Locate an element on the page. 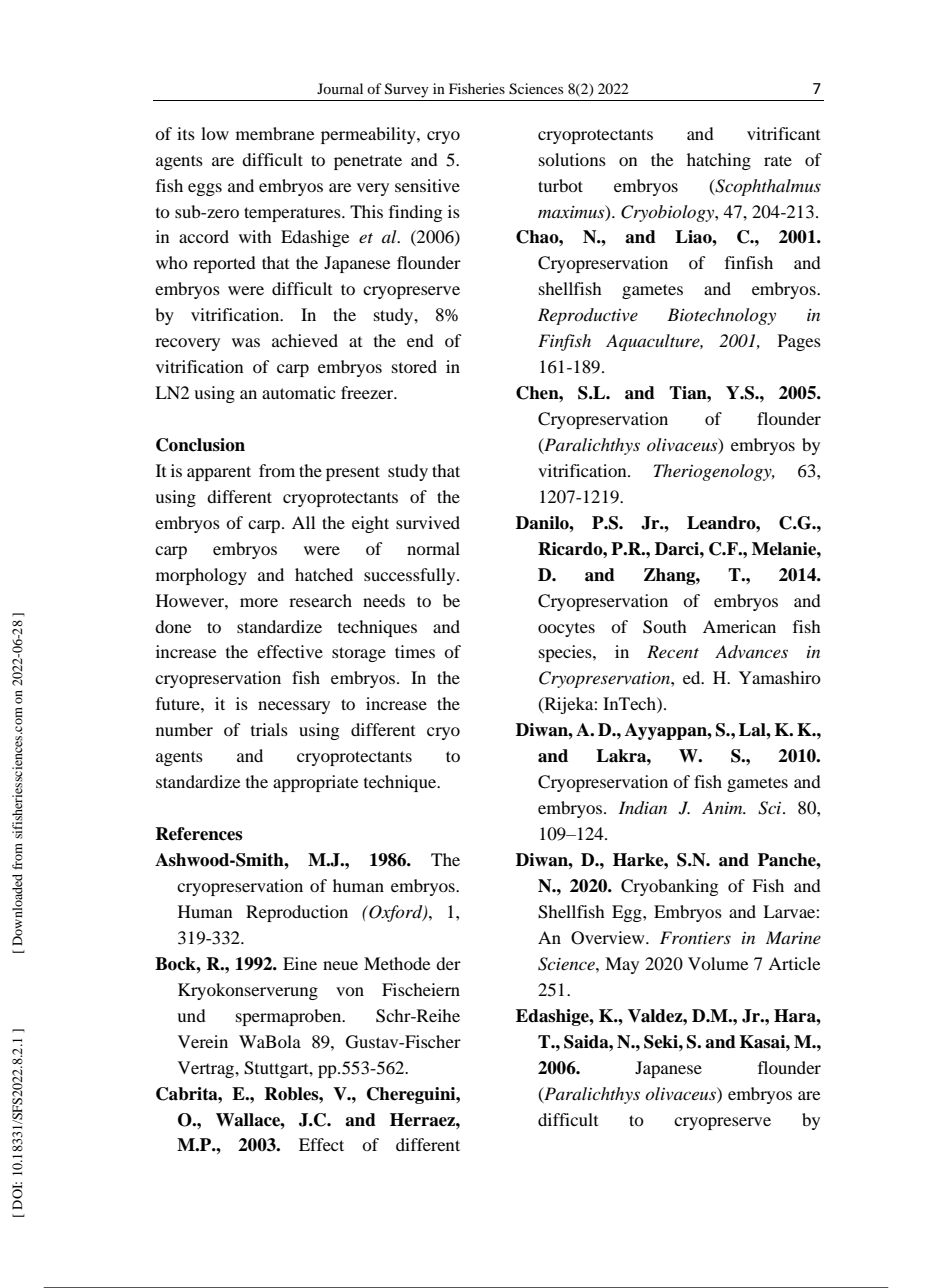 This document has width=932, height=1288. Verein is located at coordinates (203, 1041).
